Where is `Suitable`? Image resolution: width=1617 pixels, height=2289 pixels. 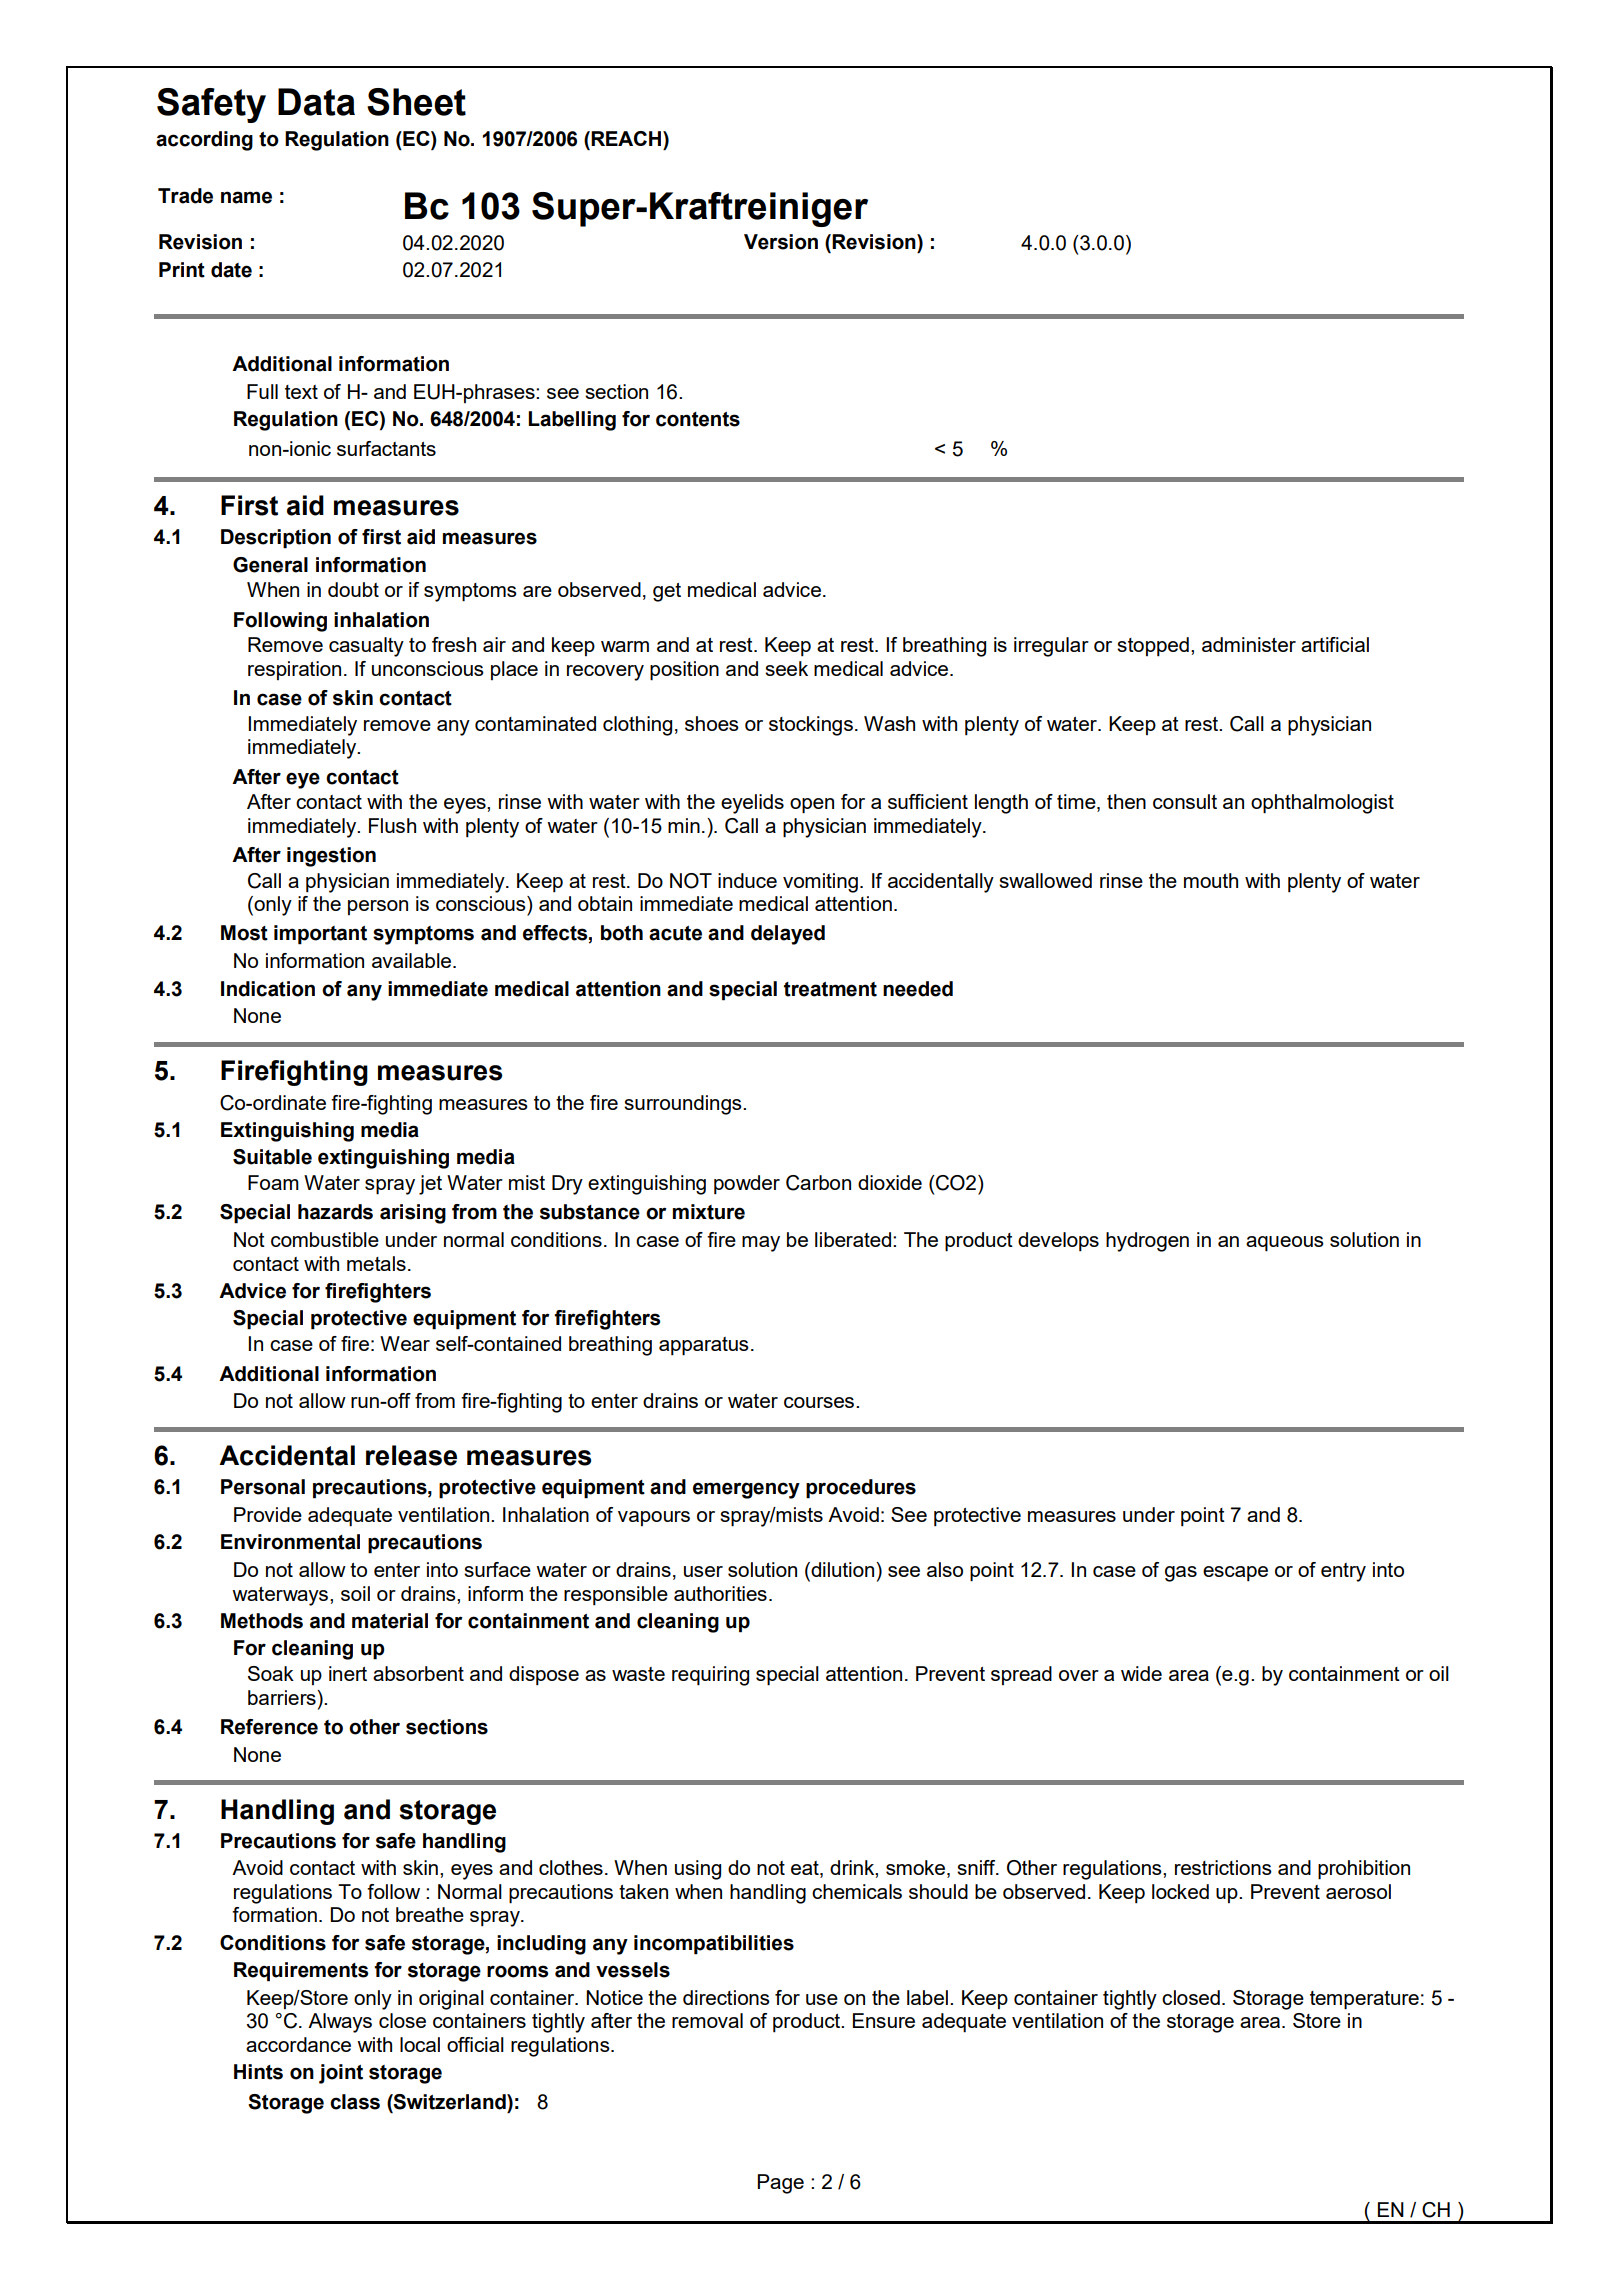 Suitable is located at coordinates (272, 1157).
